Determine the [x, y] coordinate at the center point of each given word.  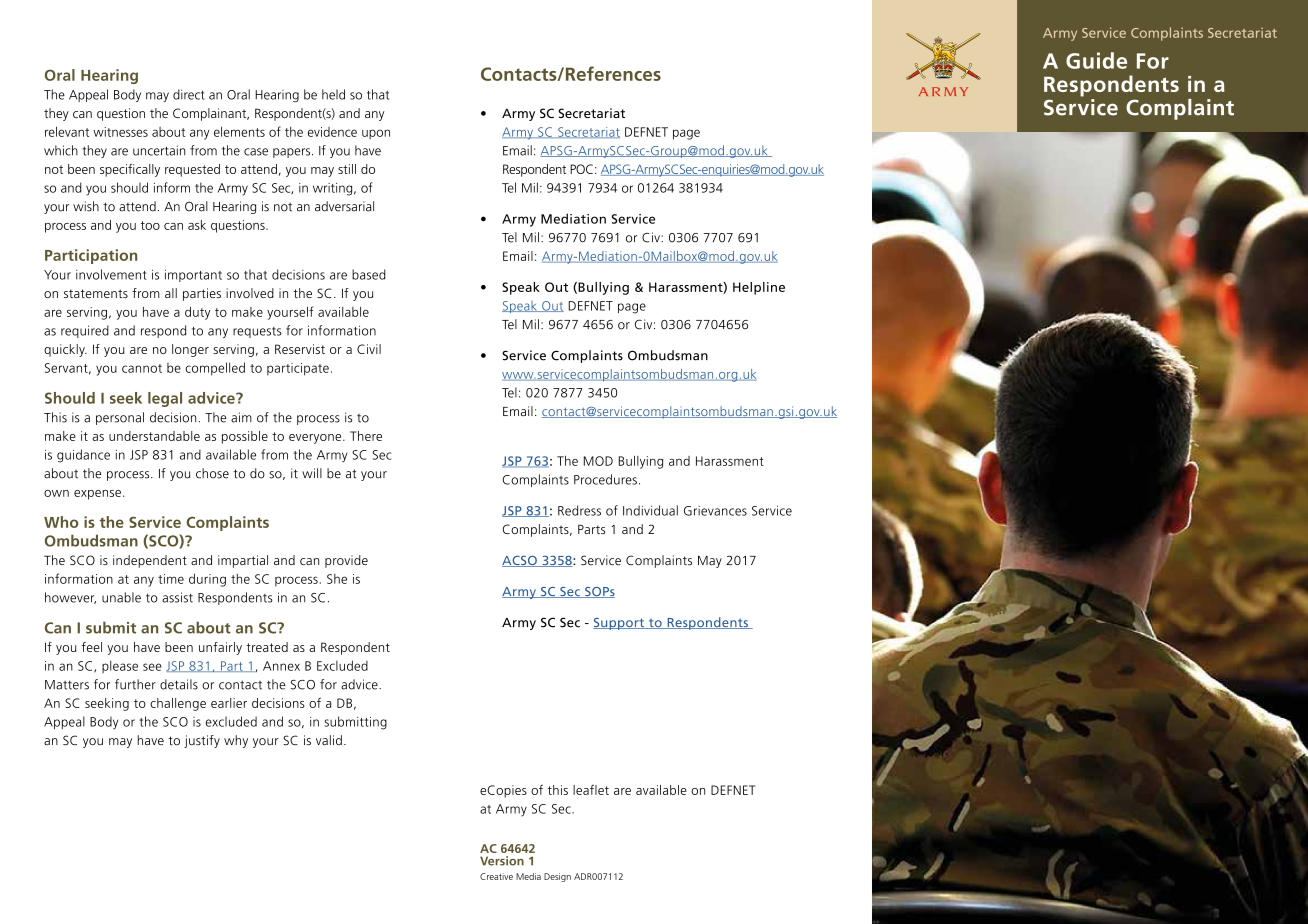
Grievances [715, 511]
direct [189, 94]
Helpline [759, 288]
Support [619, 624]
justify [202, 741]
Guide [1096, 60]
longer [190, 350]
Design [557, 877]
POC [581, 169]
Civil [369, 349]
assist [177, 597]
